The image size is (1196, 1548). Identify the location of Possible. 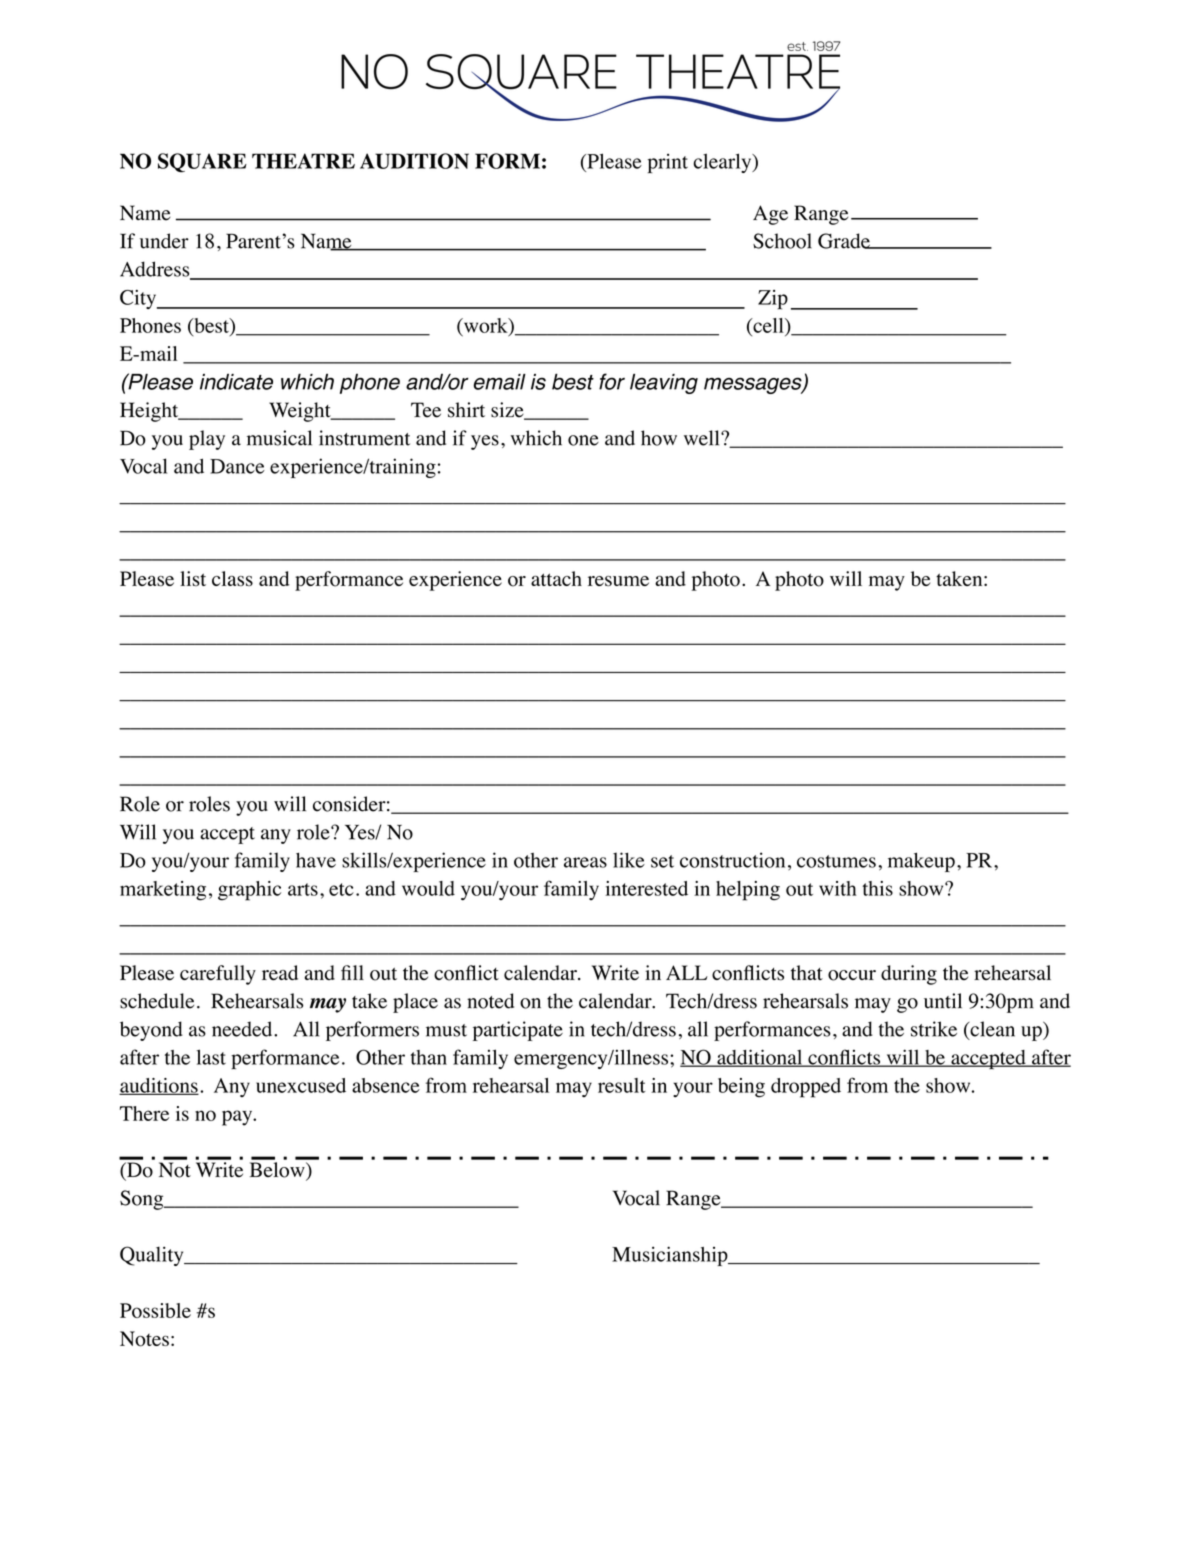
(155, 1310).
